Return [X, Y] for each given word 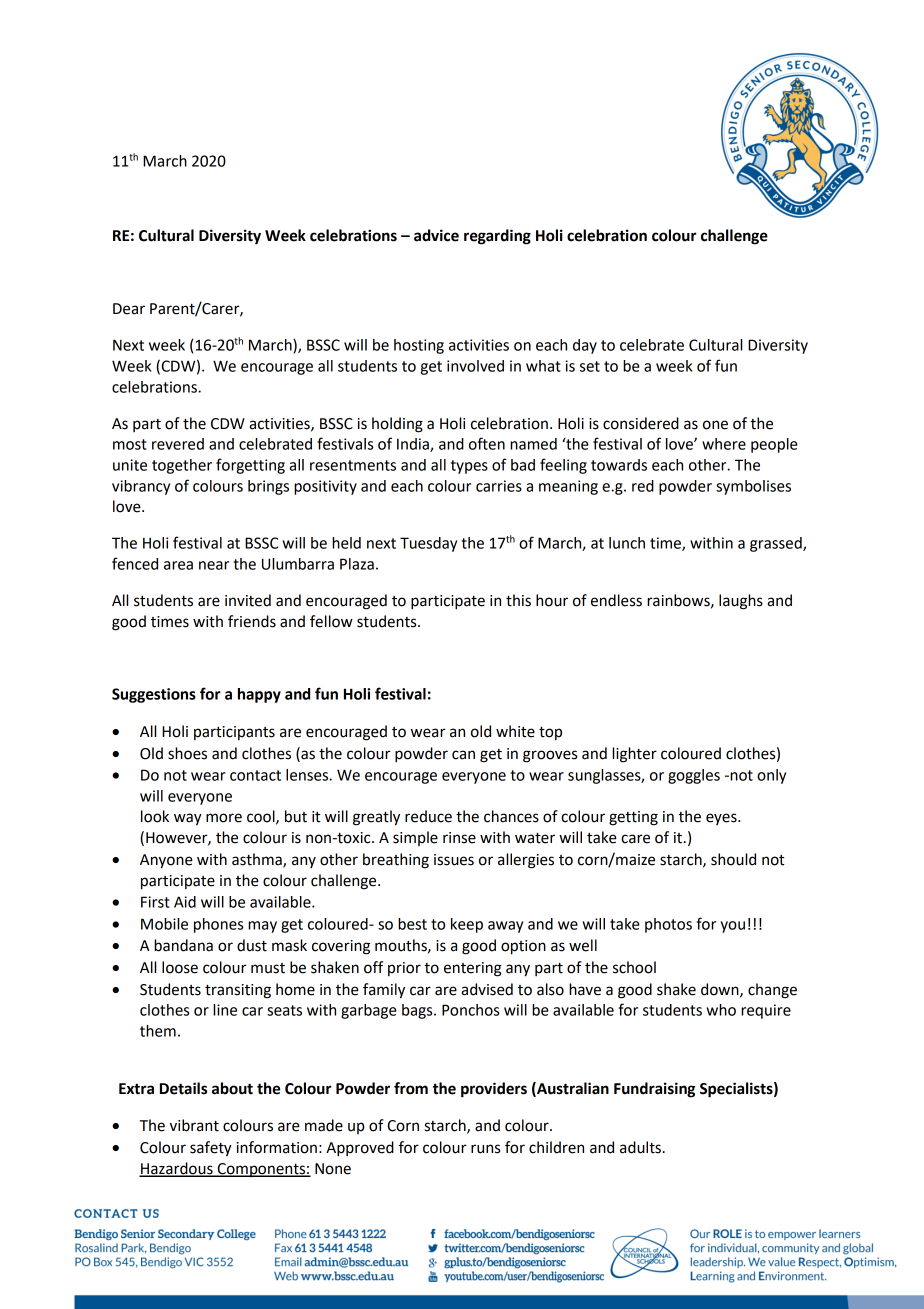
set [590, 366]
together [182, 466]
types [469, 467]
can [463, 755]
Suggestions [154, 695]
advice [436, 235]
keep [467, 925]
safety [211, 1149]
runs [485, 1149]
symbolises [753, 487]
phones [218, 925]
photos [668, 925]
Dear [129, 309]
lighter [634, 755]
